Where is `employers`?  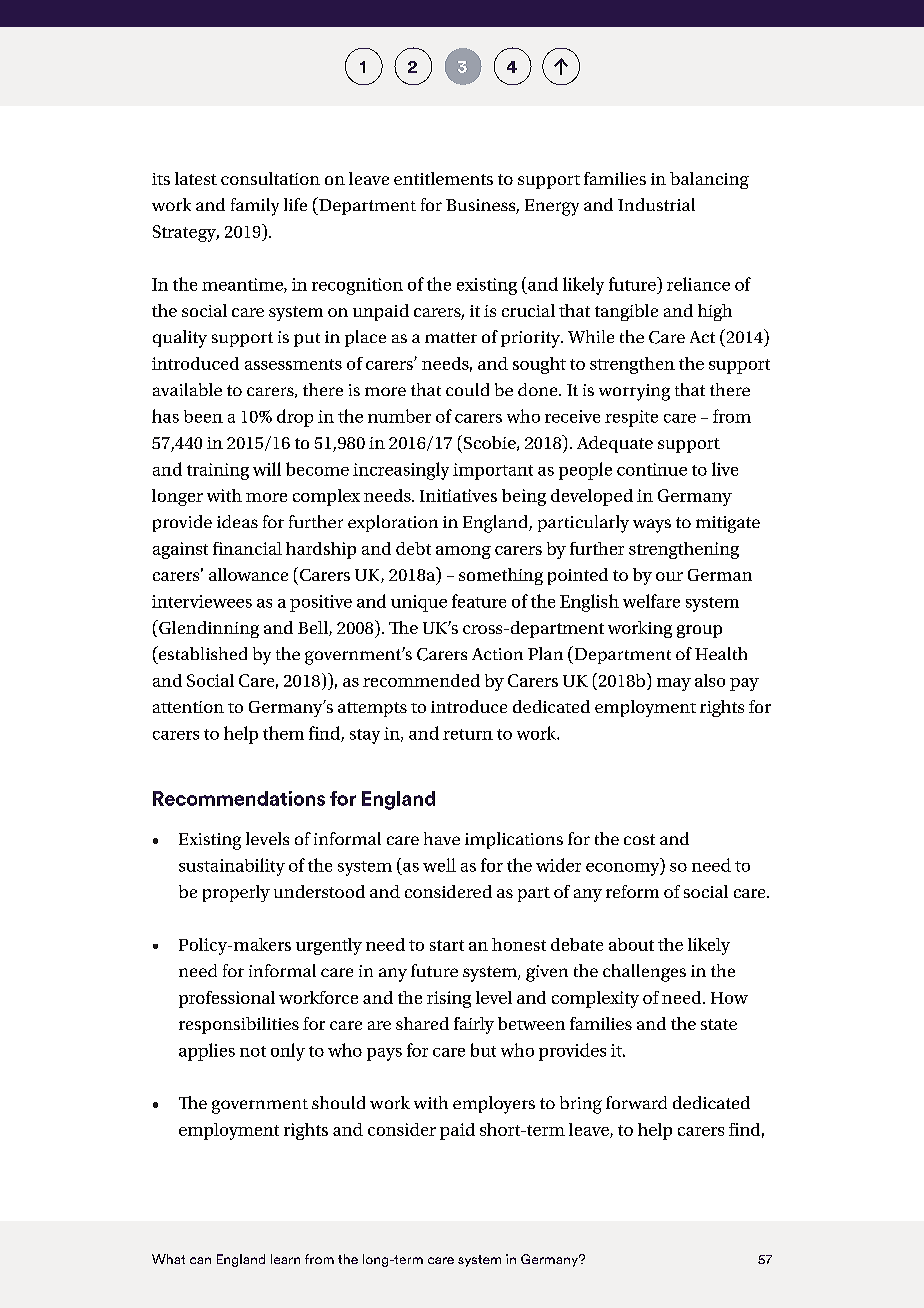
employers is located at coordinates (494, 1105).
